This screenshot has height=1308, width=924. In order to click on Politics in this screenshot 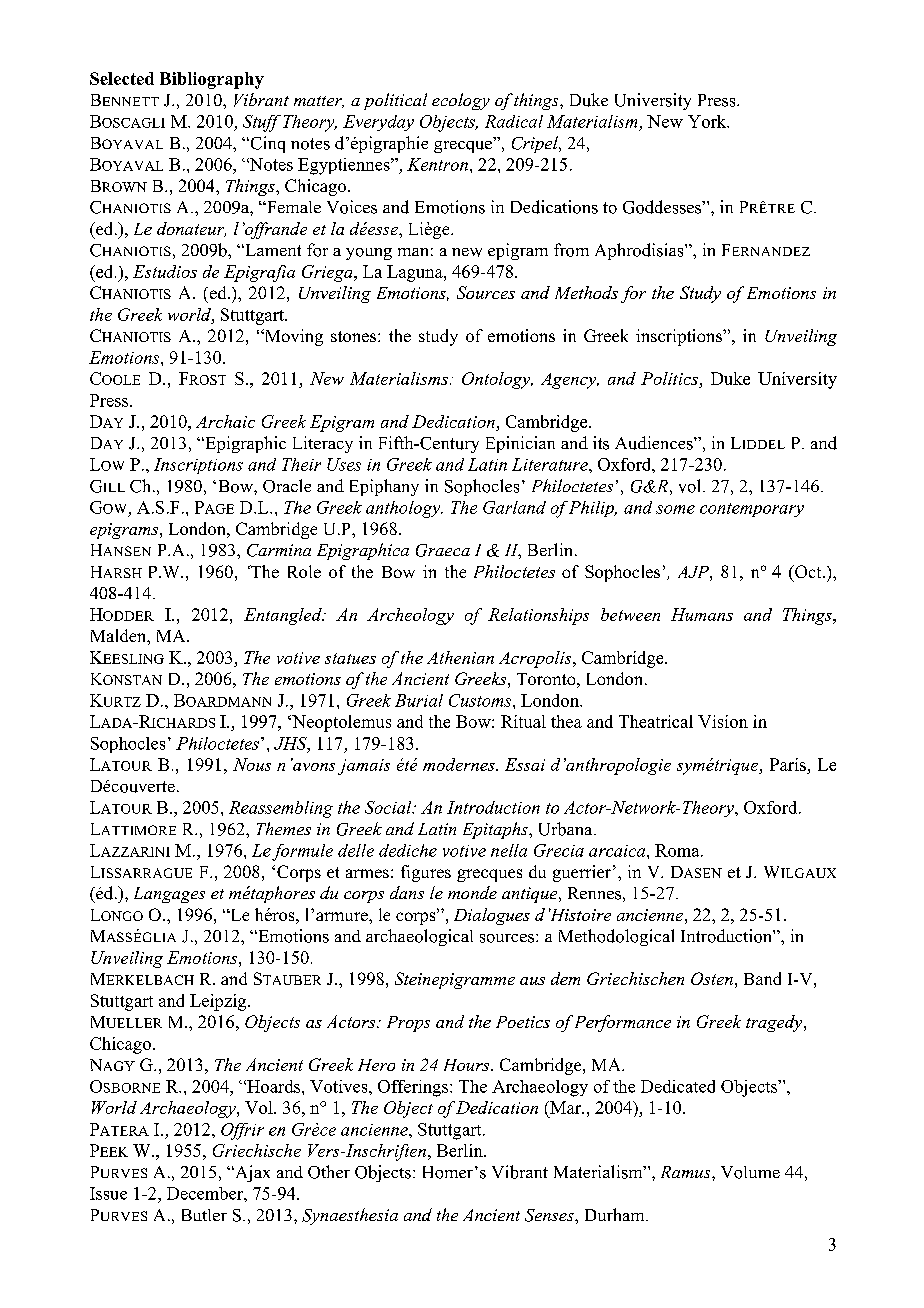, I will do `click(669, 378)`.
